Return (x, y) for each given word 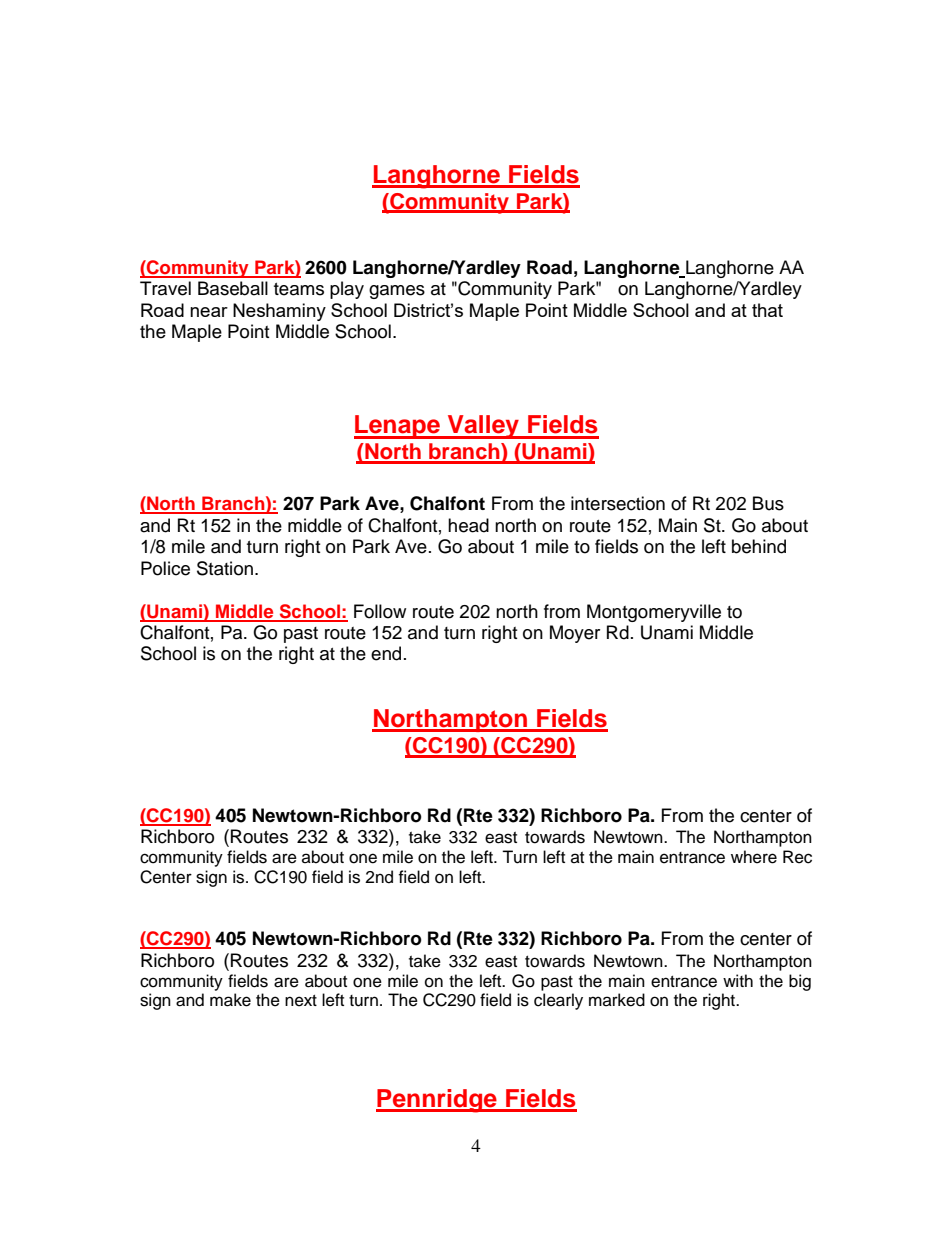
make (230, 1000)
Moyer (575, 634)
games (397, 292)
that (767, 310)
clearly (558, 1001)
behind (759, 546)
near (209, 312)
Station (226, 568)
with (738, 980)
